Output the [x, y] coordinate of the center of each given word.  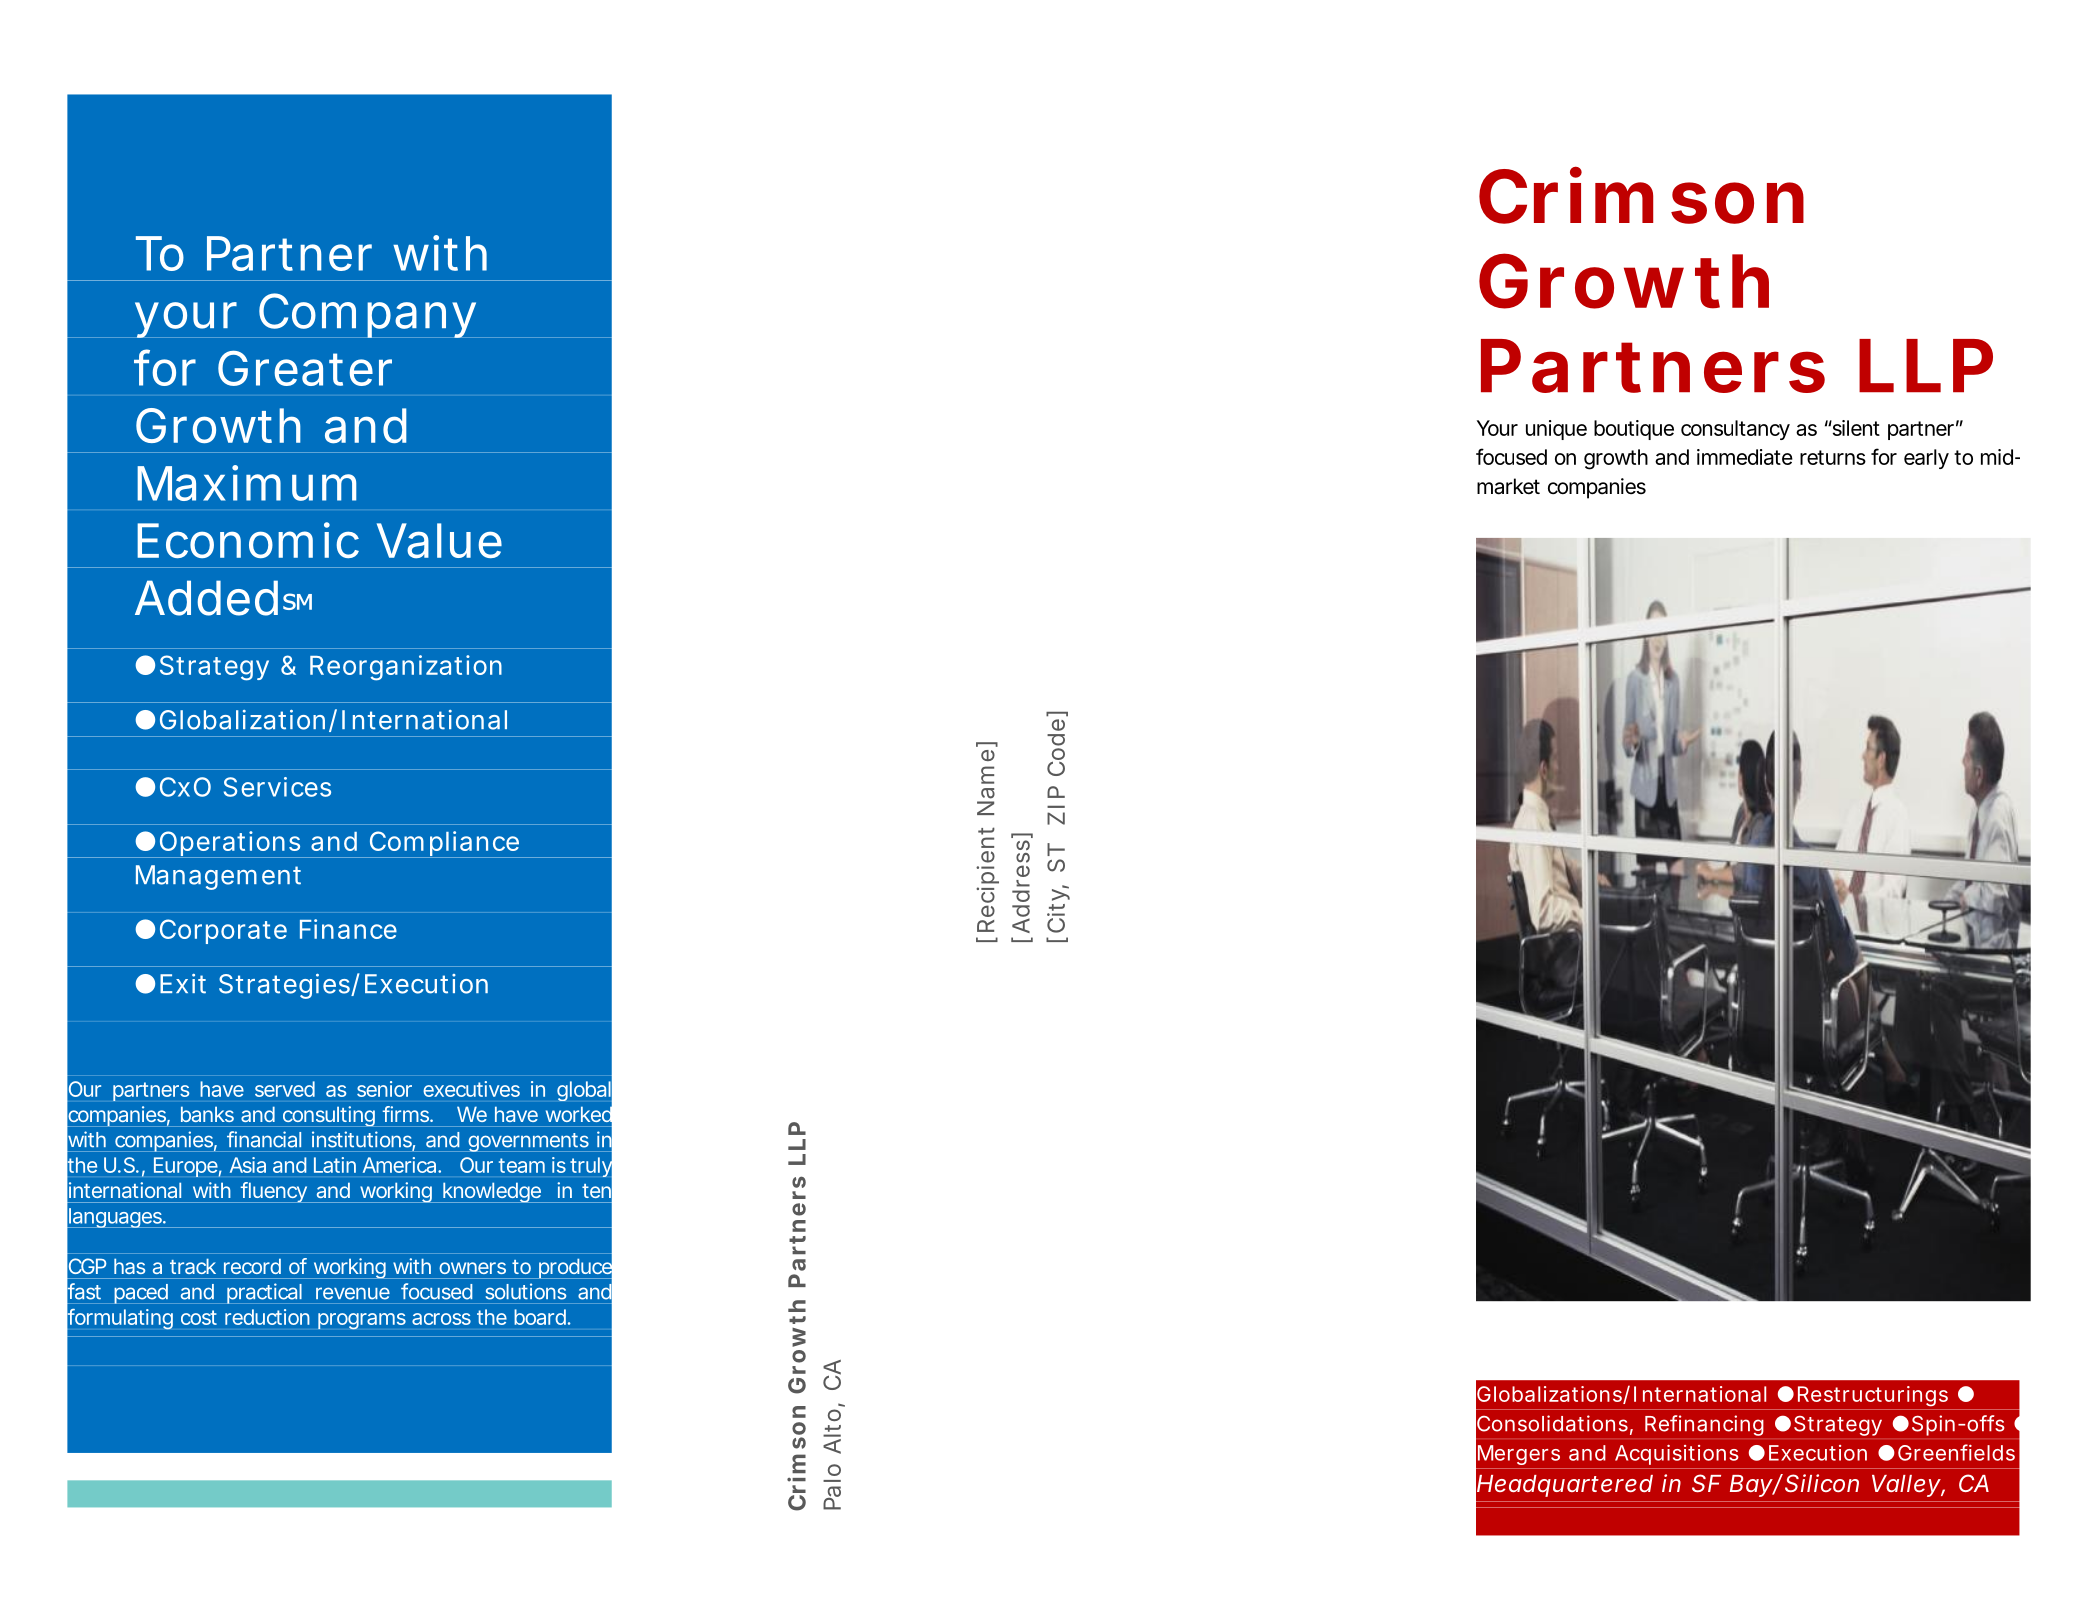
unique [1556, 430]
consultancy [1735, 430]
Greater [305, 368]
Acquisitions [1677, 1455]
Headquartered [1565, 1486]
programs [362, 1321]
